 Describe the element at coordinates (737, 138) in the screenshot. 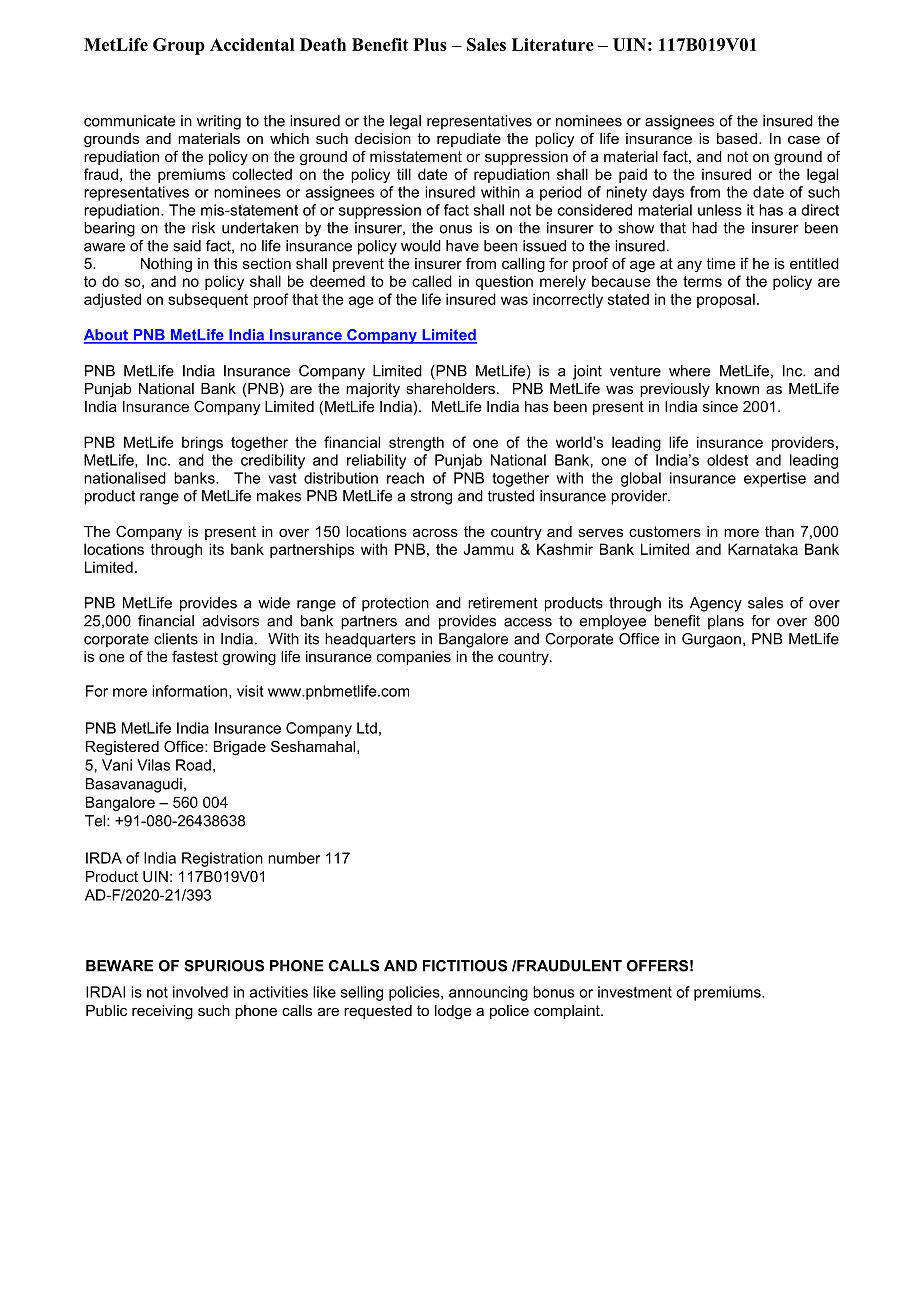

I see `based` at that location.
